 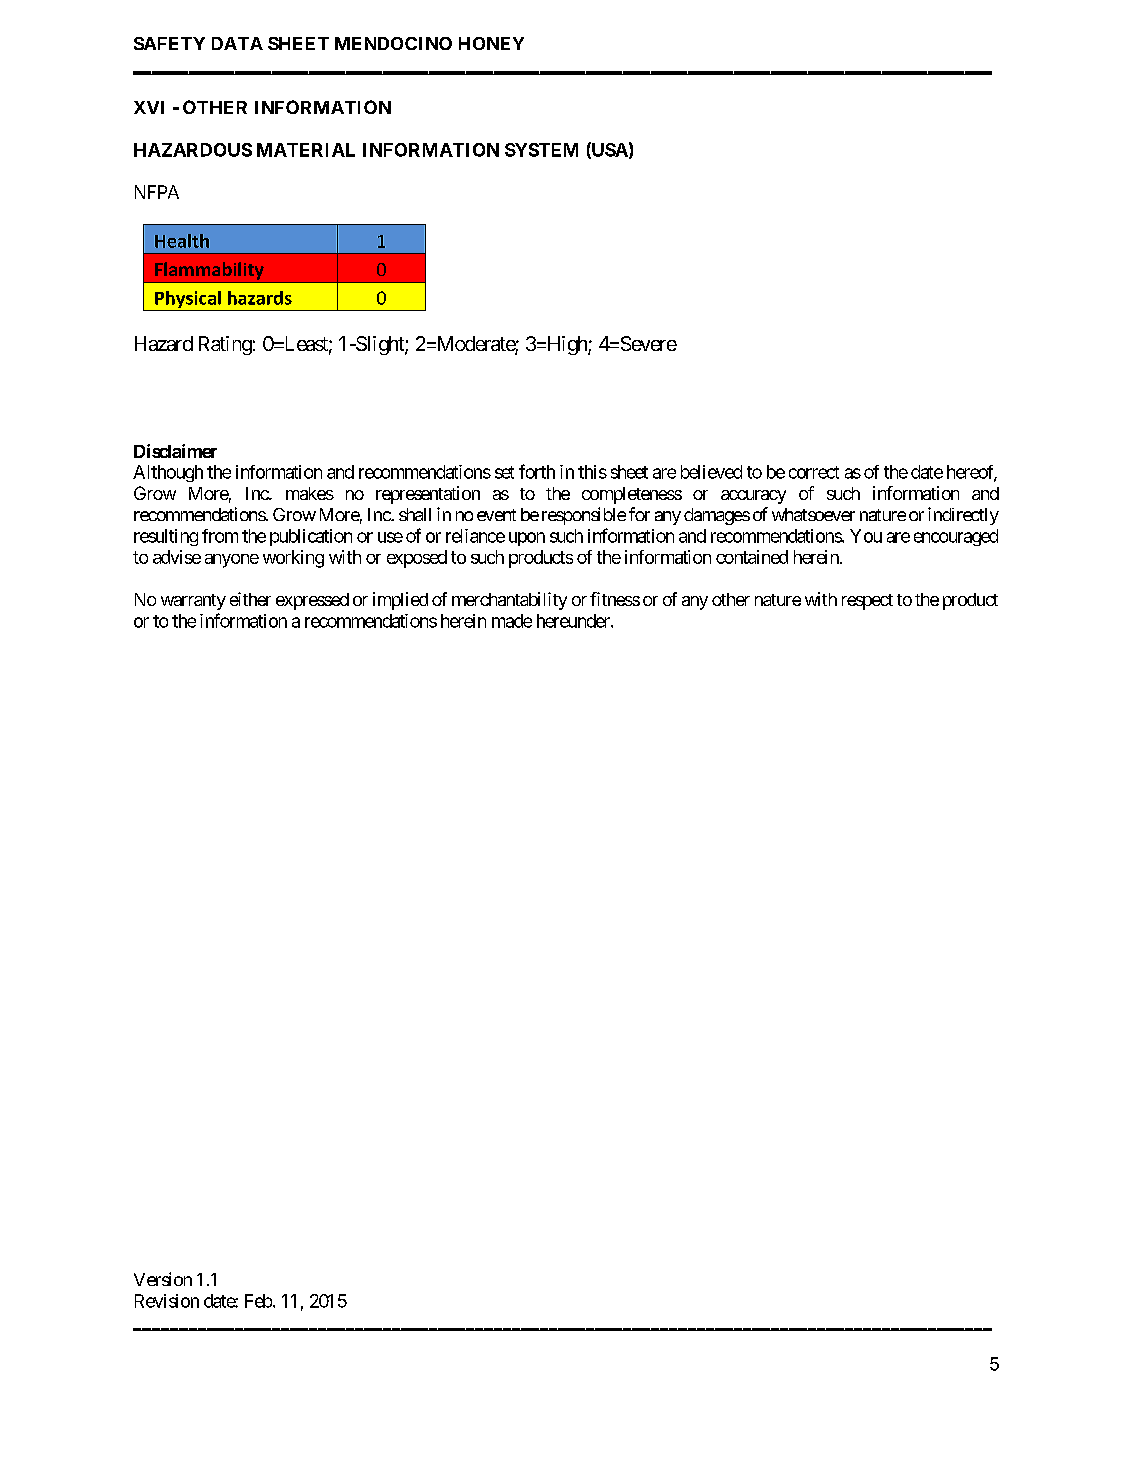 What do you see at coordinates (393, 43) in the screenshot?
I see `MENDOCINO` at bounding box center [393, 43].
